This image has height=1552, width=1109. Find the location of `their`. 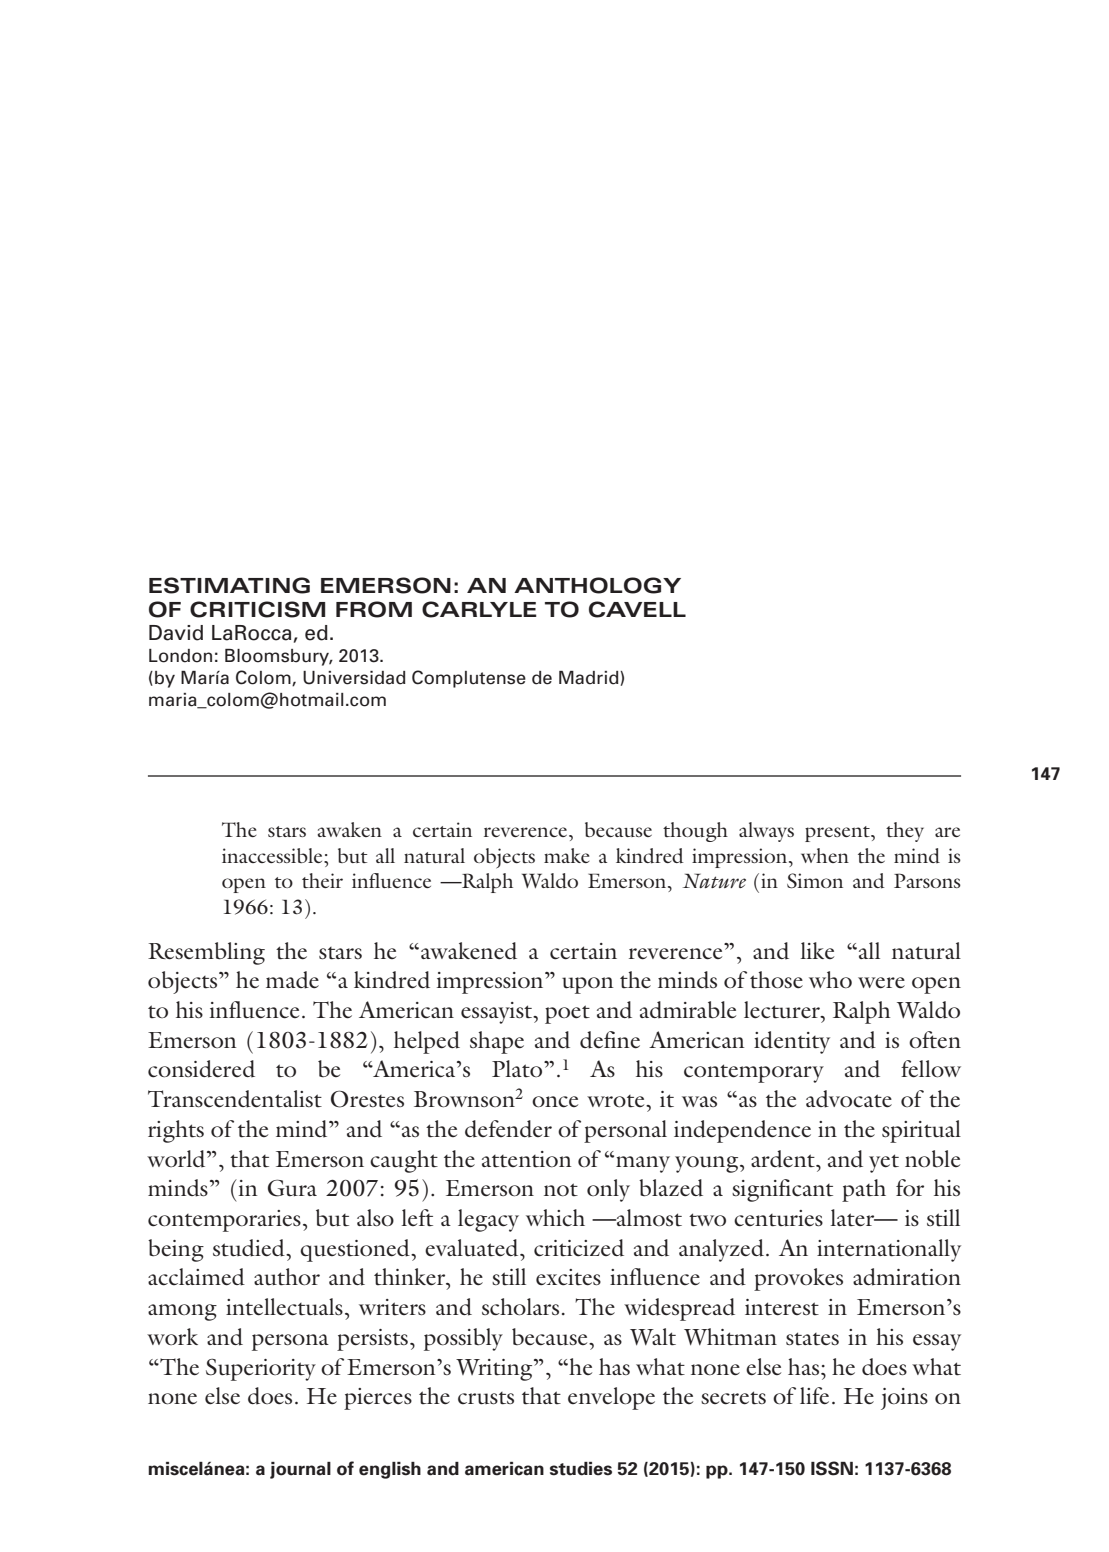

their is located at coordinates (322, 880).
